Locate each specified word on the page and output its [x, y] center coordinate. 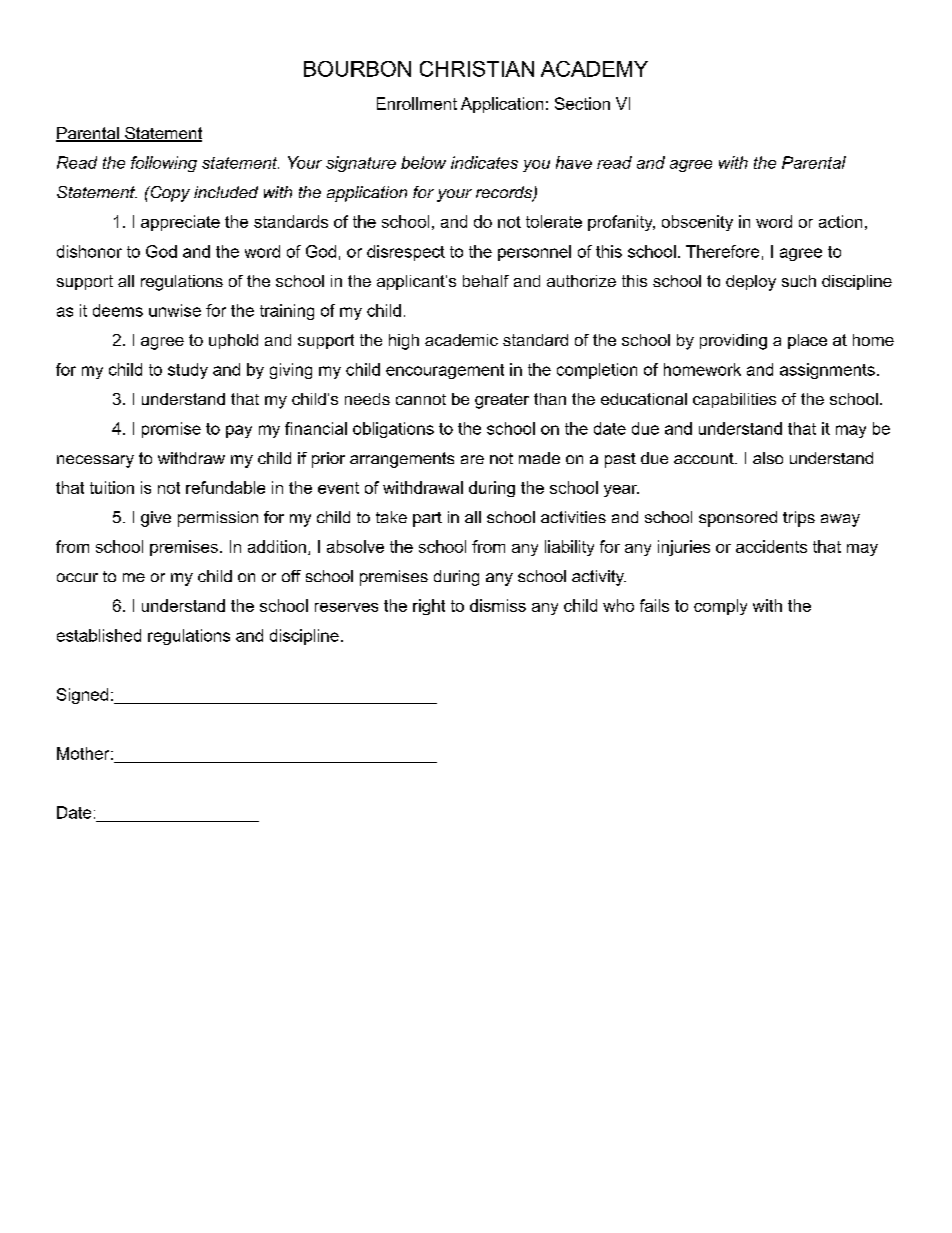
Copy [169, 194]
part [427, 519]
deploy [751, 283]
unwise [175, 310]
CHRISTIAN [477, 69]
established [99, 635]
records [505, 193]
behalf [486, 281]
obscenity [697, 223]
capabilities [734, 400]
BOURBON [357, 69]
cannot [421, 399]
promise [171, 430]
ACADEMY [594, 69]
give [156, 519]
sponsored [738, 519]
